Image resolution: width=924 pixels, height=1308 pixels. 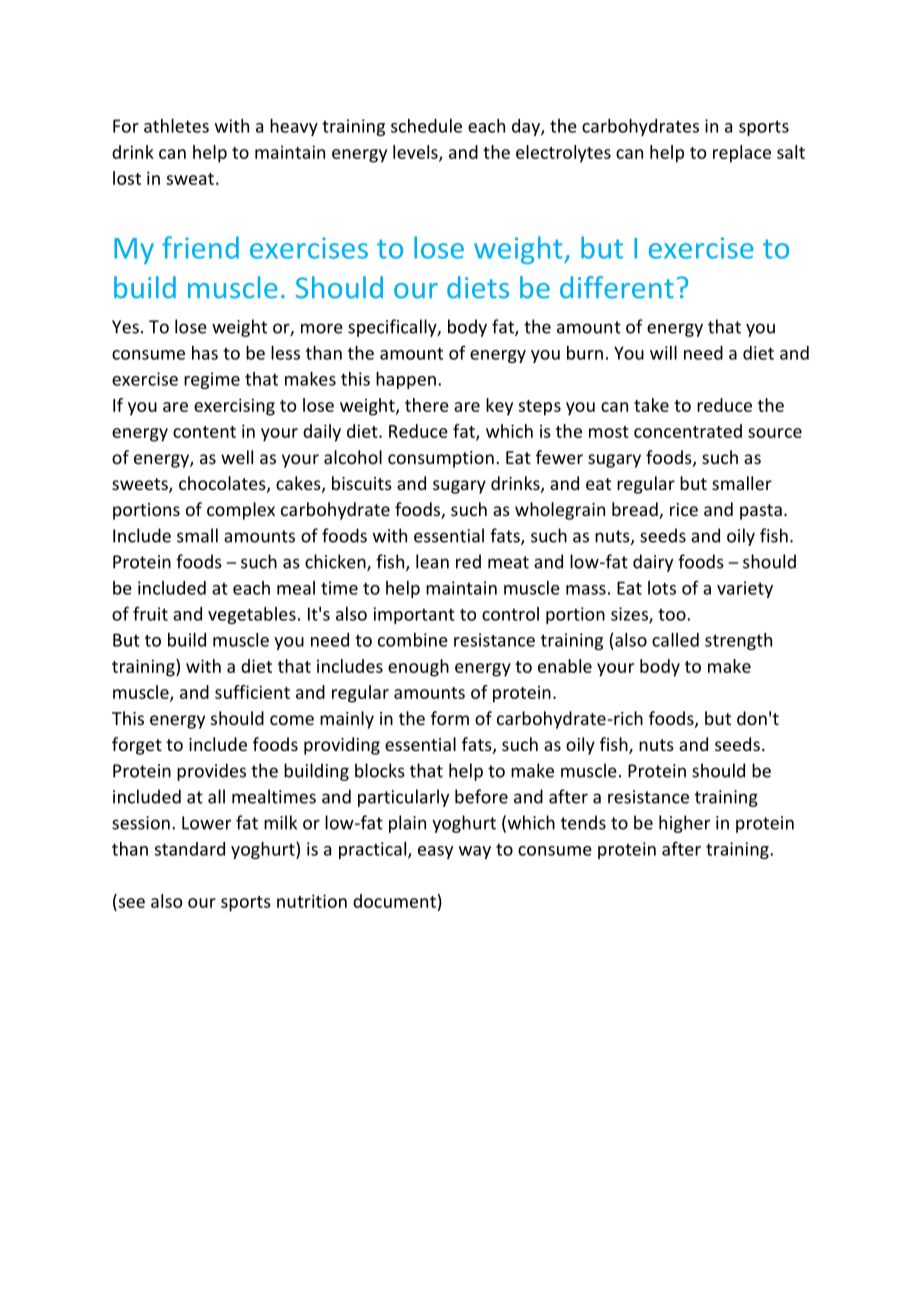 What do you see at coordinates (738, 641) in the screenshot?
I see `strength` at bounding box center [738, 641].
